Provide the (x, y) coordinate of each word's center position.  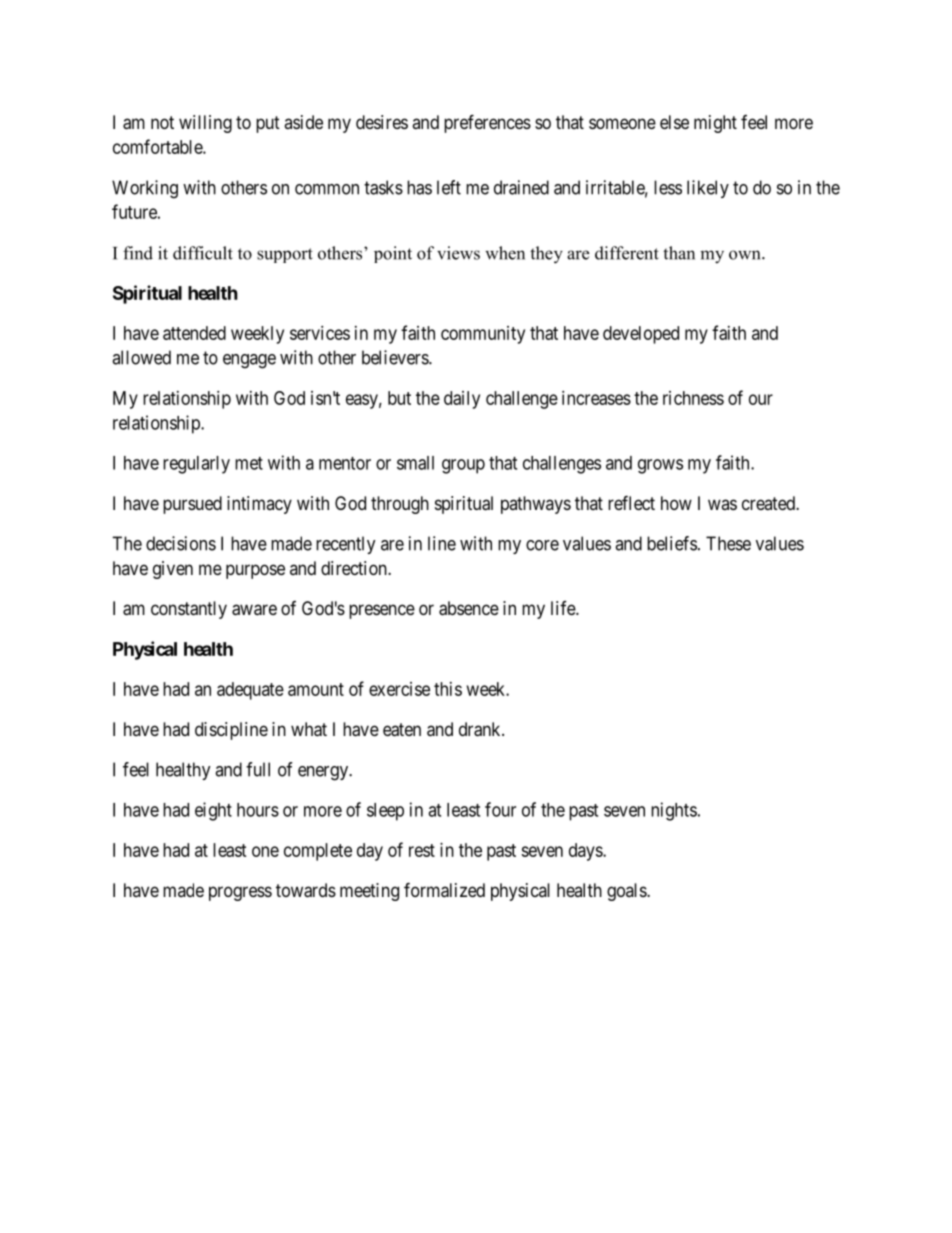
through (400, 505)
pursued (192, 505)
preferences (487, 123)
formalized (444, 890)
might (715, 124)
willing (205, 124)
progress (240, 893)
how (676, 503)
